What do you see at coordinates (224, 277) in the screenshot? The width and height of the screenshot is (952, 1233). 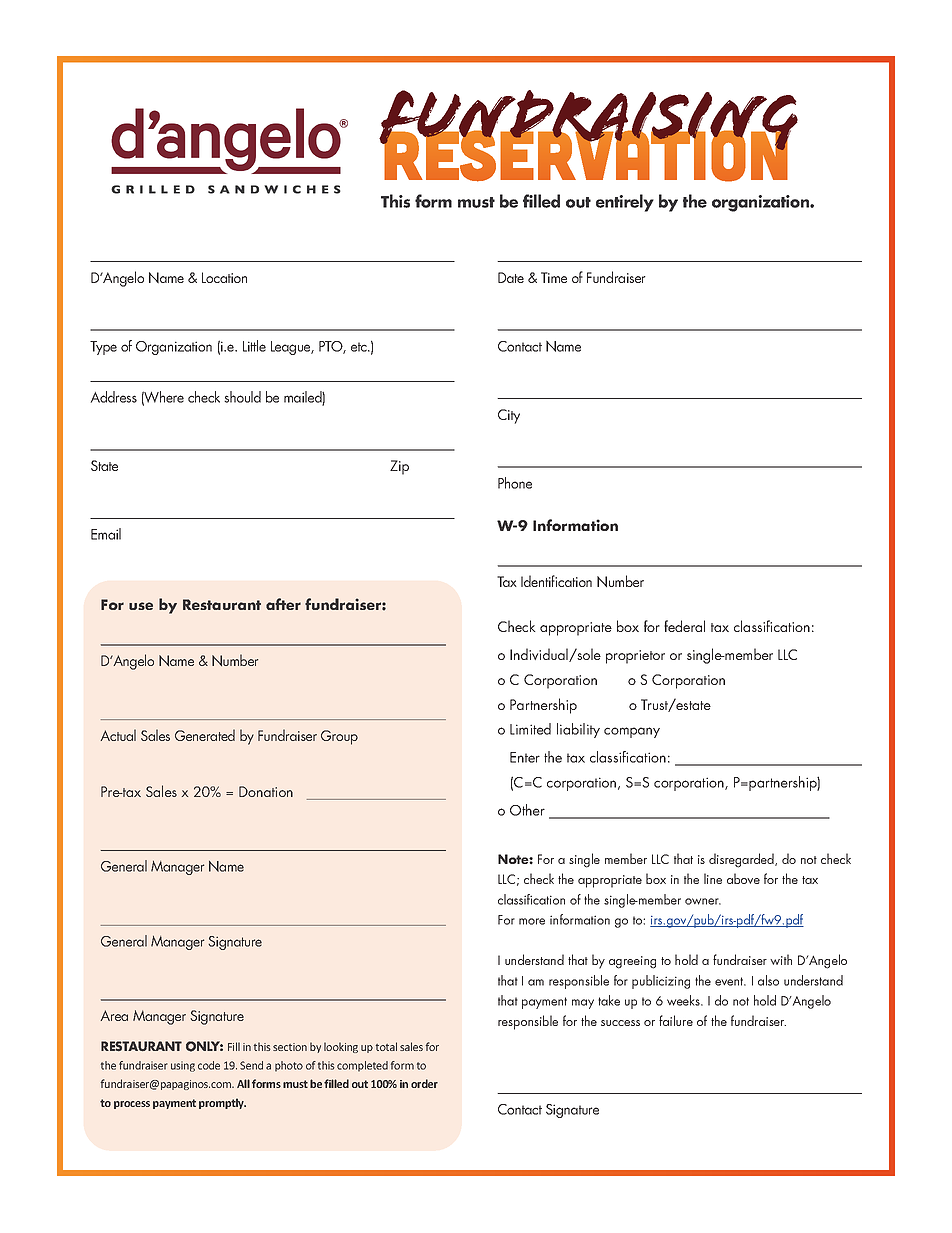 I see `Location` at bounding box center [224, 277].
